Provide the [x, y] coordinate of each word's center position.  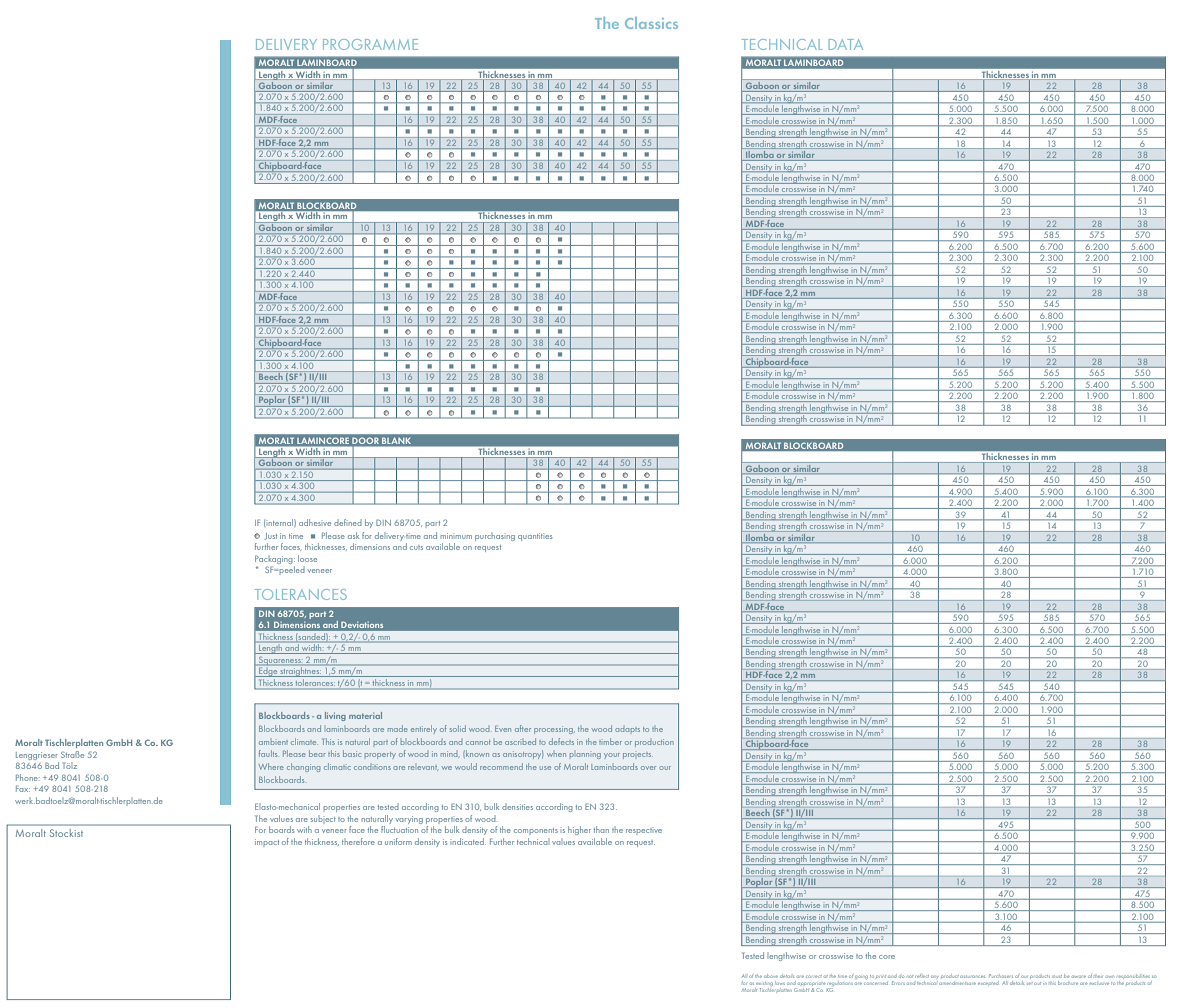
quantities [535, 537]
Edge [268, 671]
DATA [846, 44]
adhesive [315, 522]
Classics [651, 23]
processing [554, 730]
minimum [456, 536]
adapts [627, 730]
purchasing [495, 537]
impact [267, 843]
